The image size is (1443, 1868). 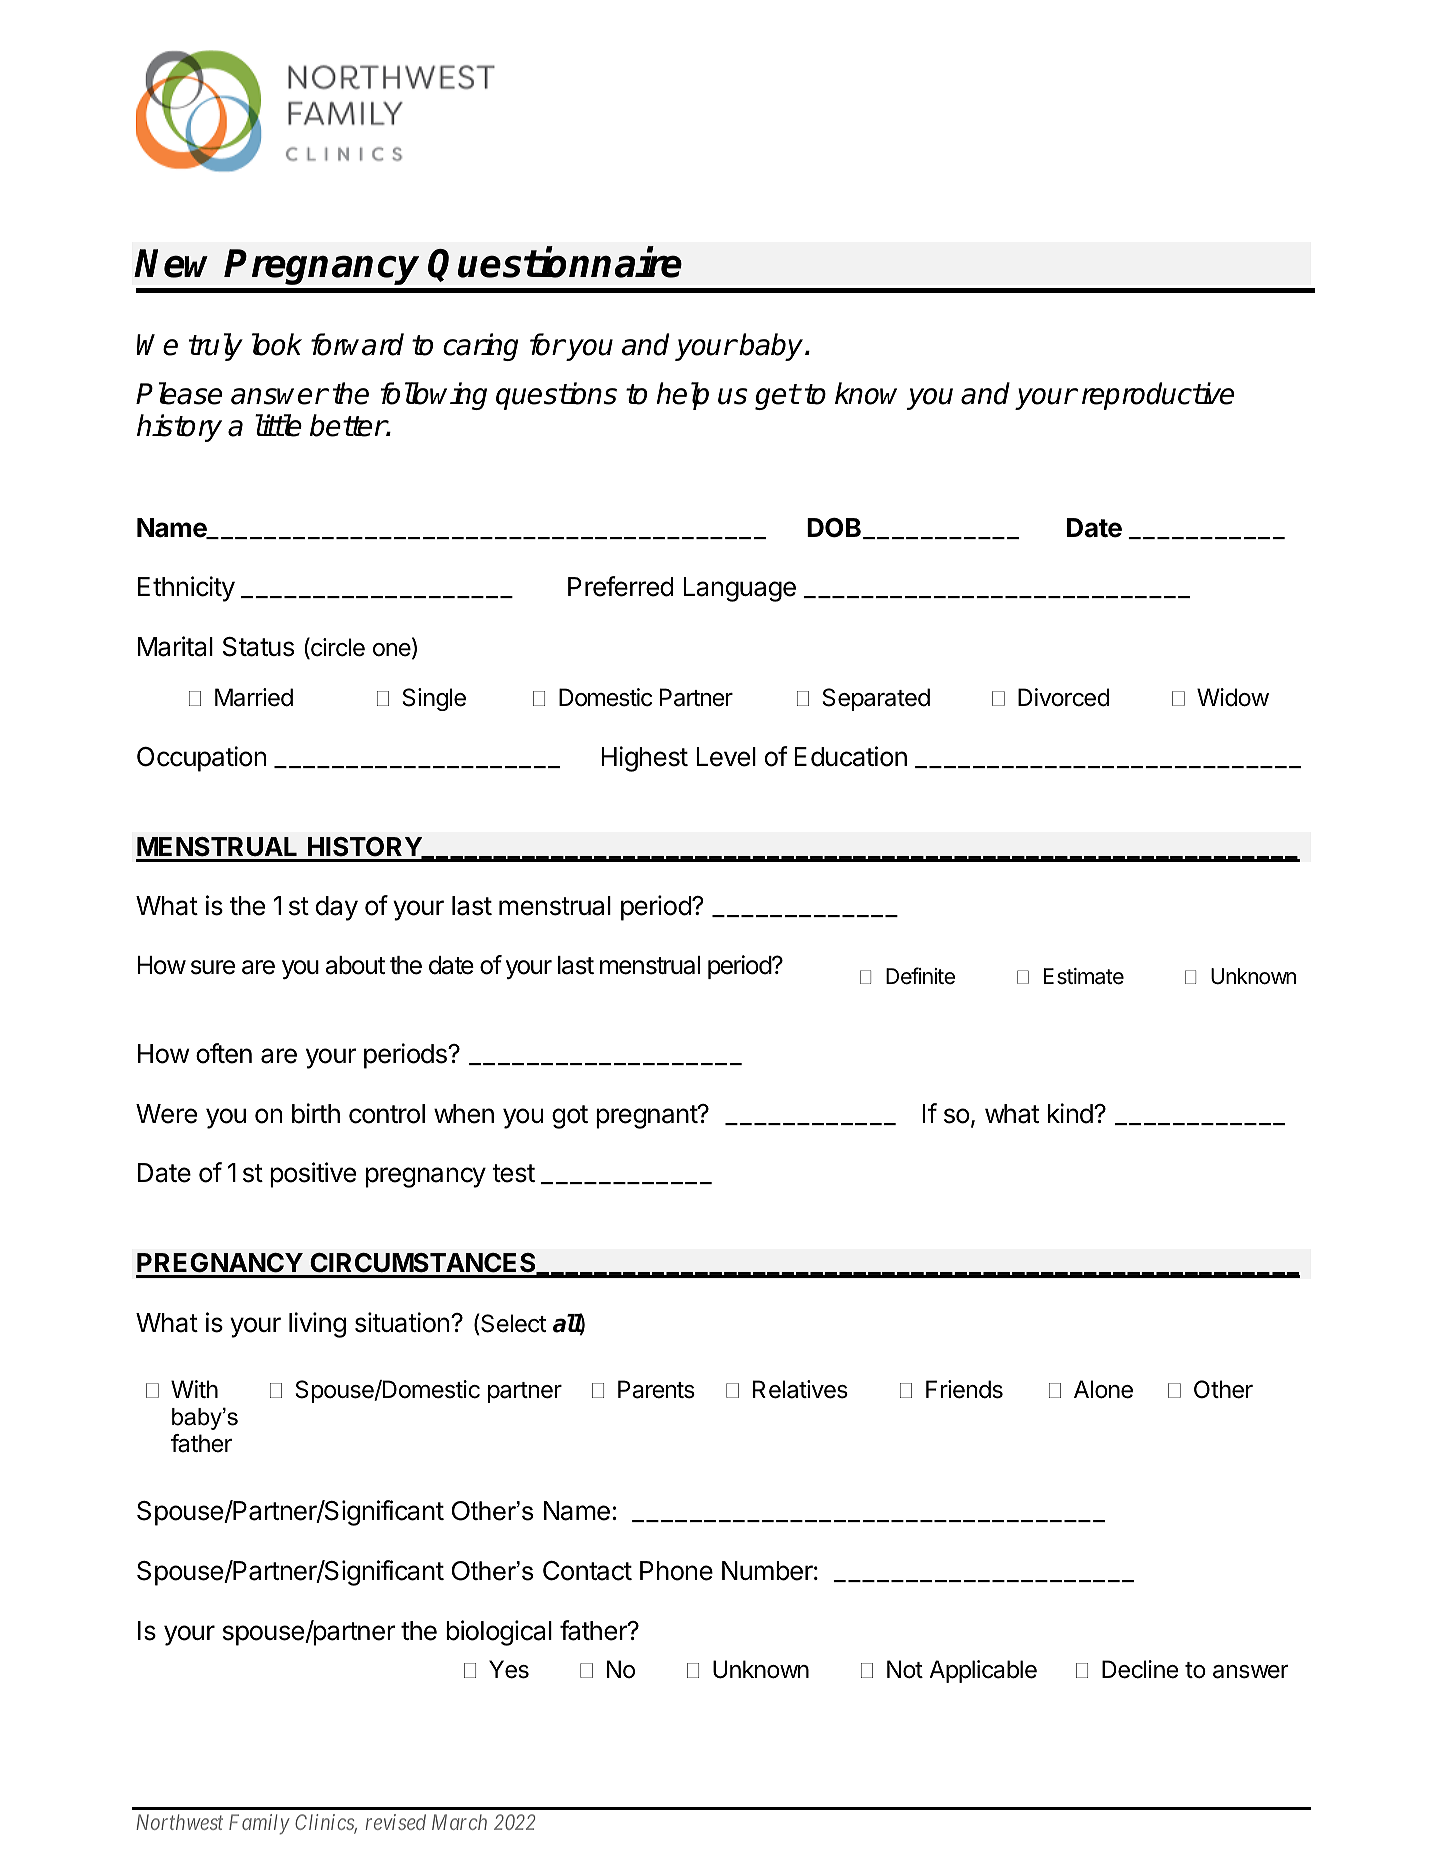 I want to click on Family, so click(x=259, y=1824).
